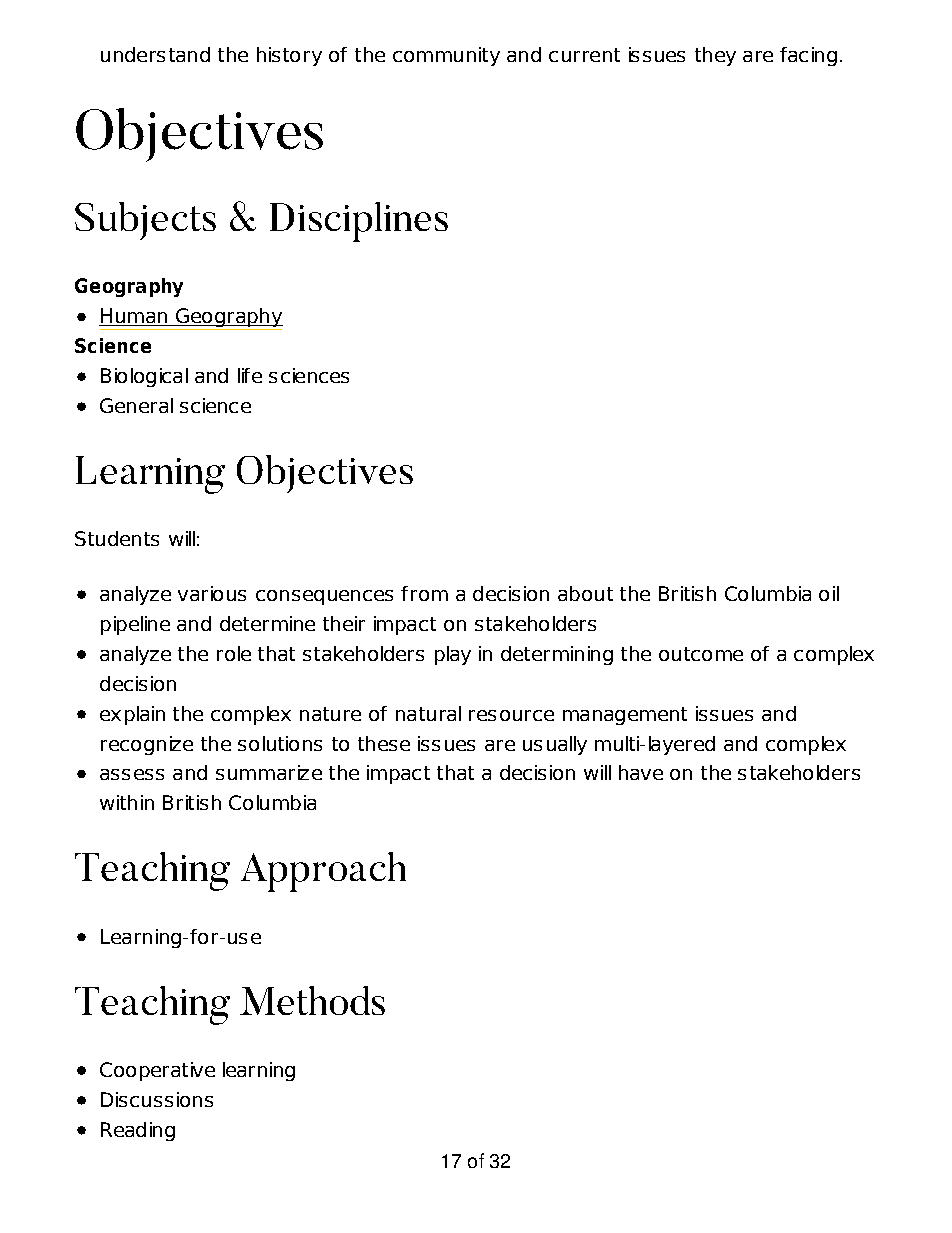 The height and width of the screenshot is (1233, 952). I want to click on Approach, so click(323, 872).
